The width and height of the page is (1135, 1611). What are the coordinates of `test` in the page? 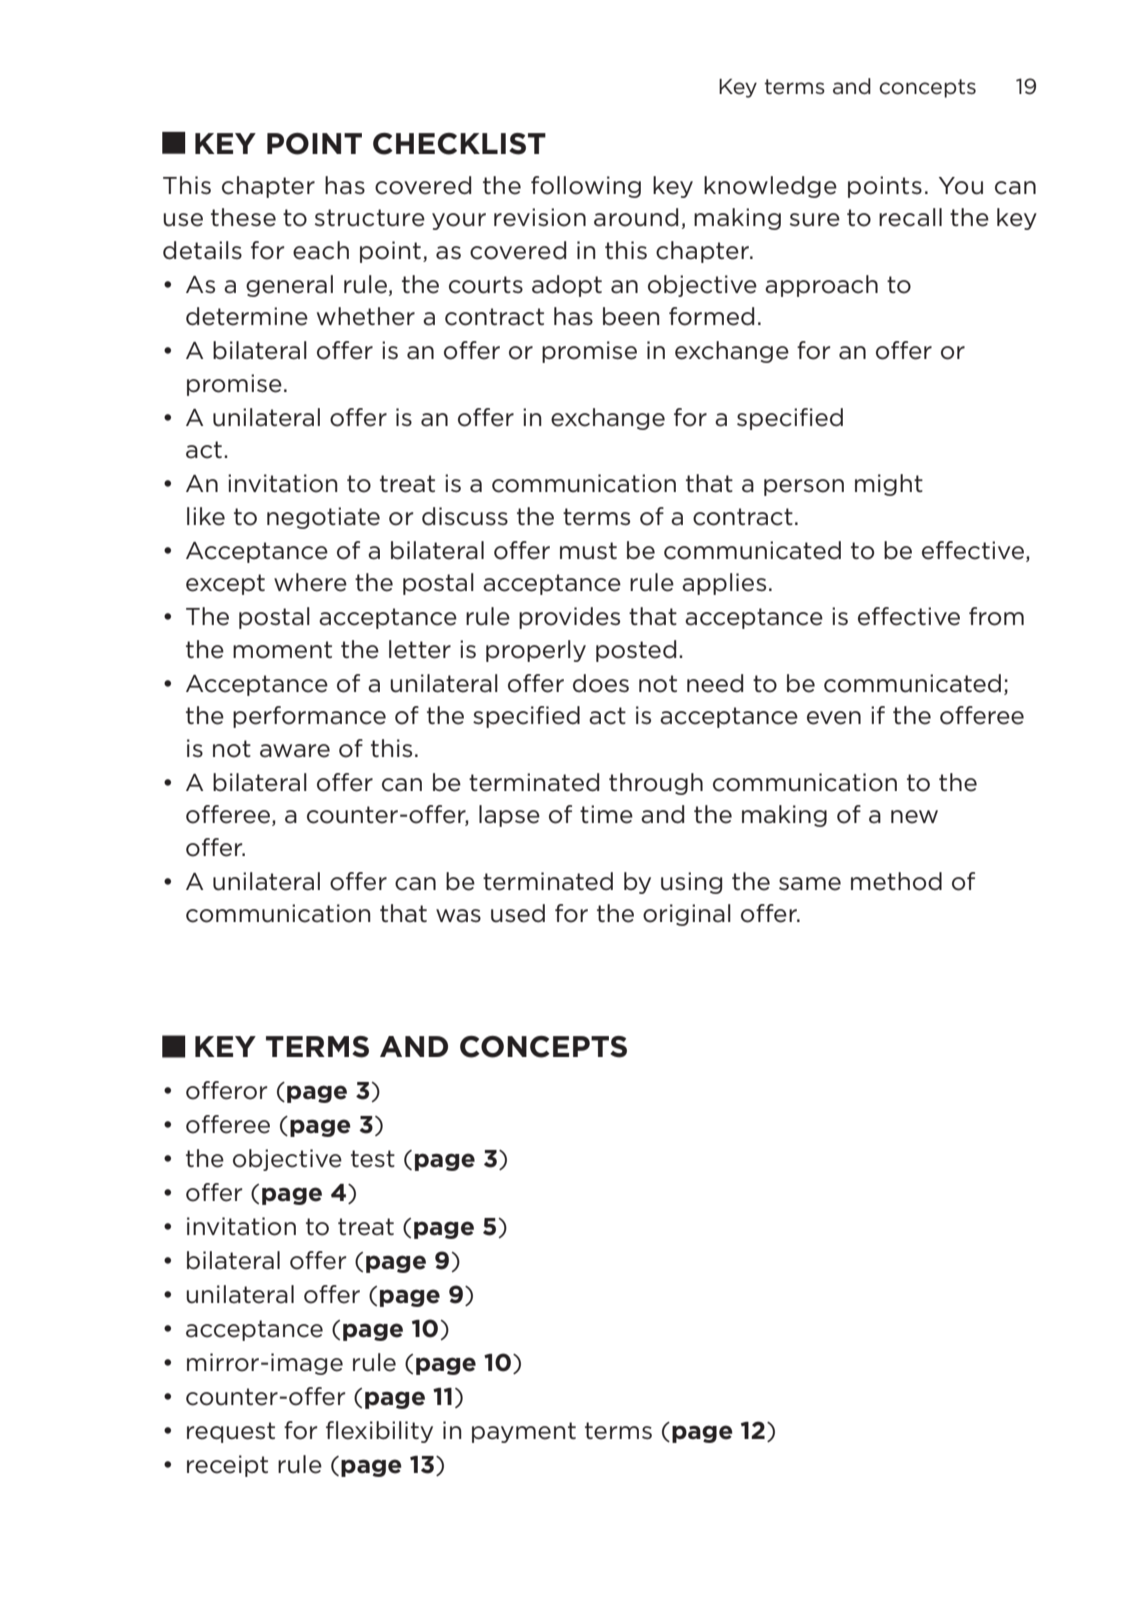 It's located at (373, 1159).
